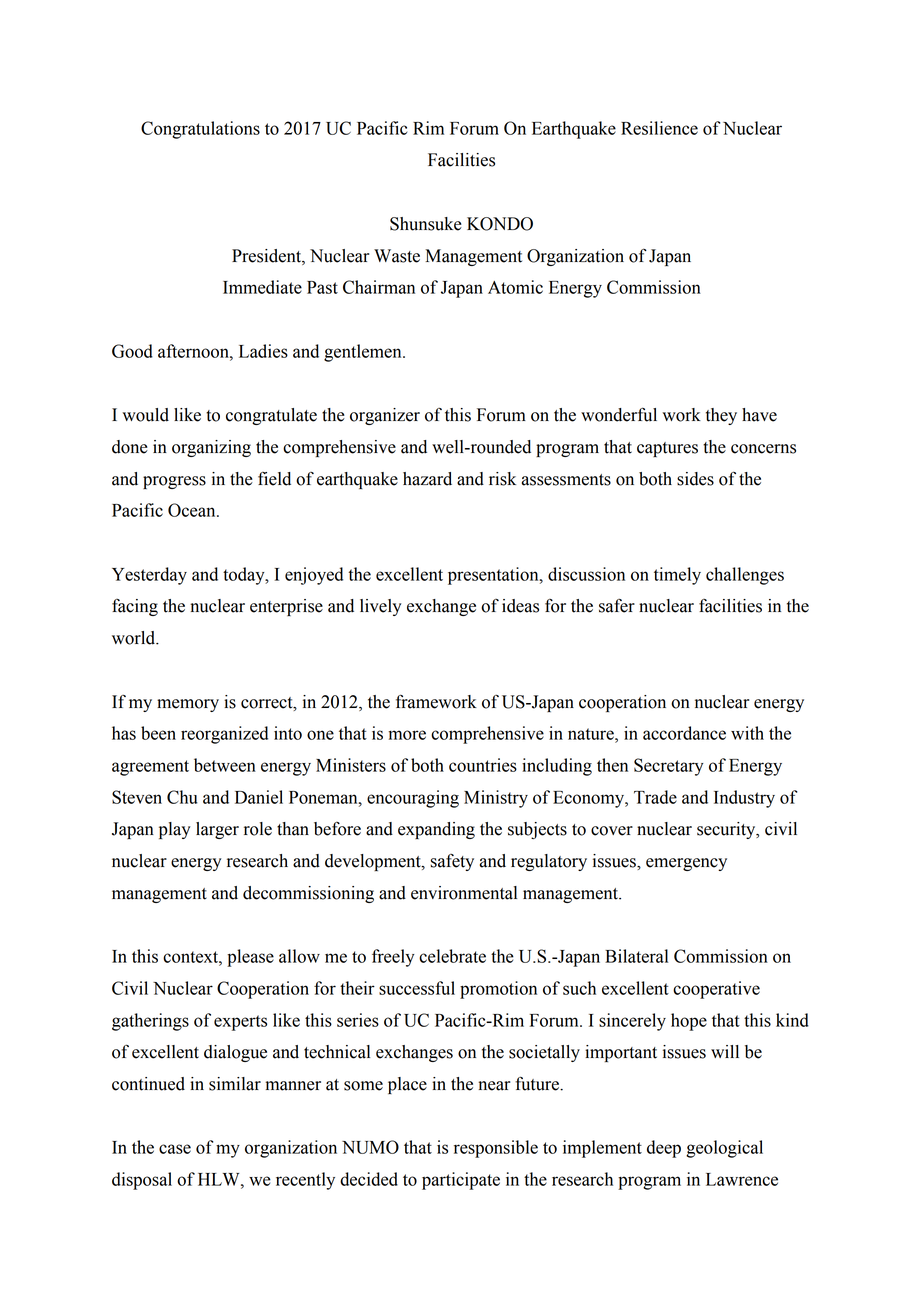 The width and height of the screenshot is (924, 1308). I want to click on case, so click(175, 1149).
